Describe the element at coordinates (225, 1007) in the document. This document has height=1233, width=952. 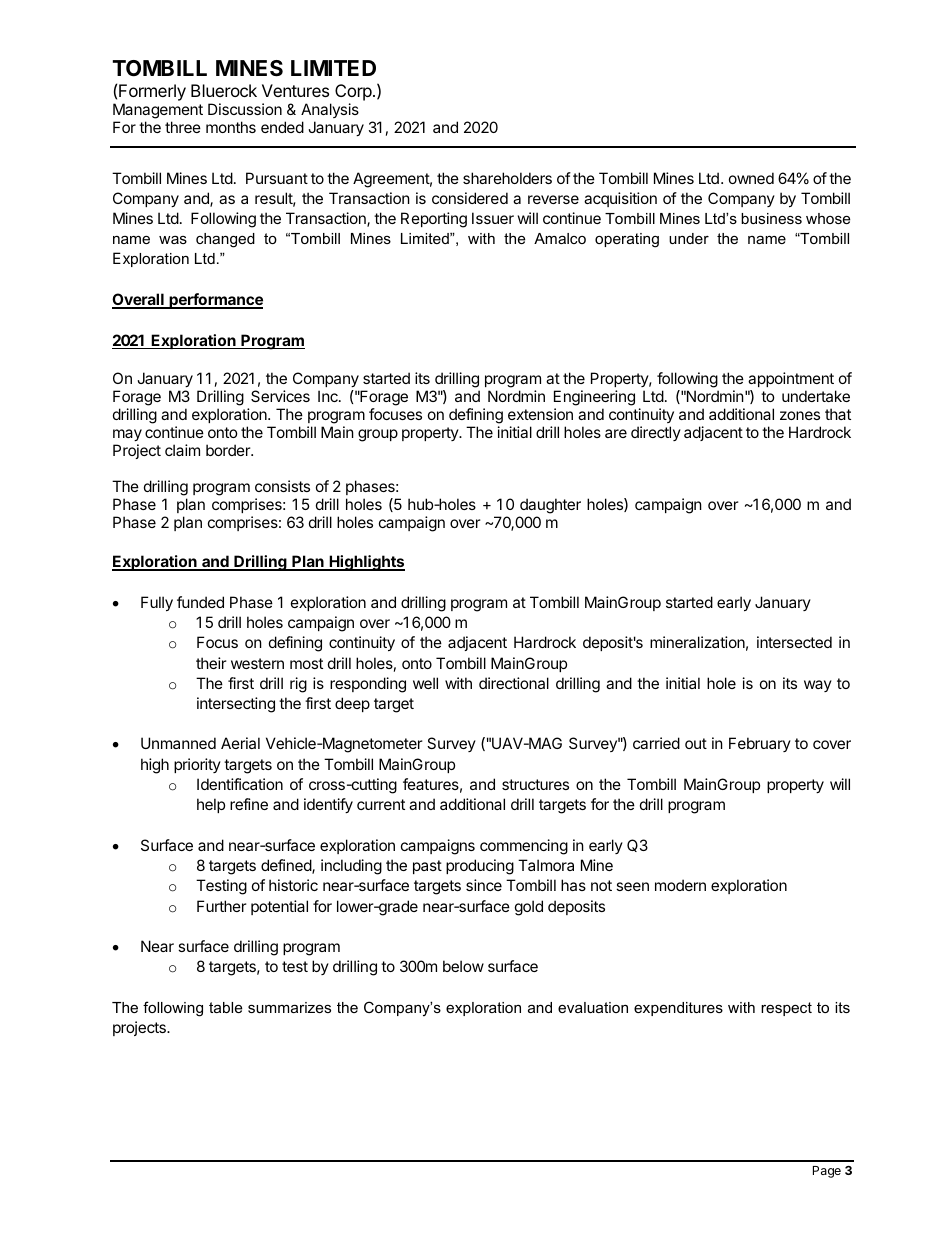
I see `table` at that location.
